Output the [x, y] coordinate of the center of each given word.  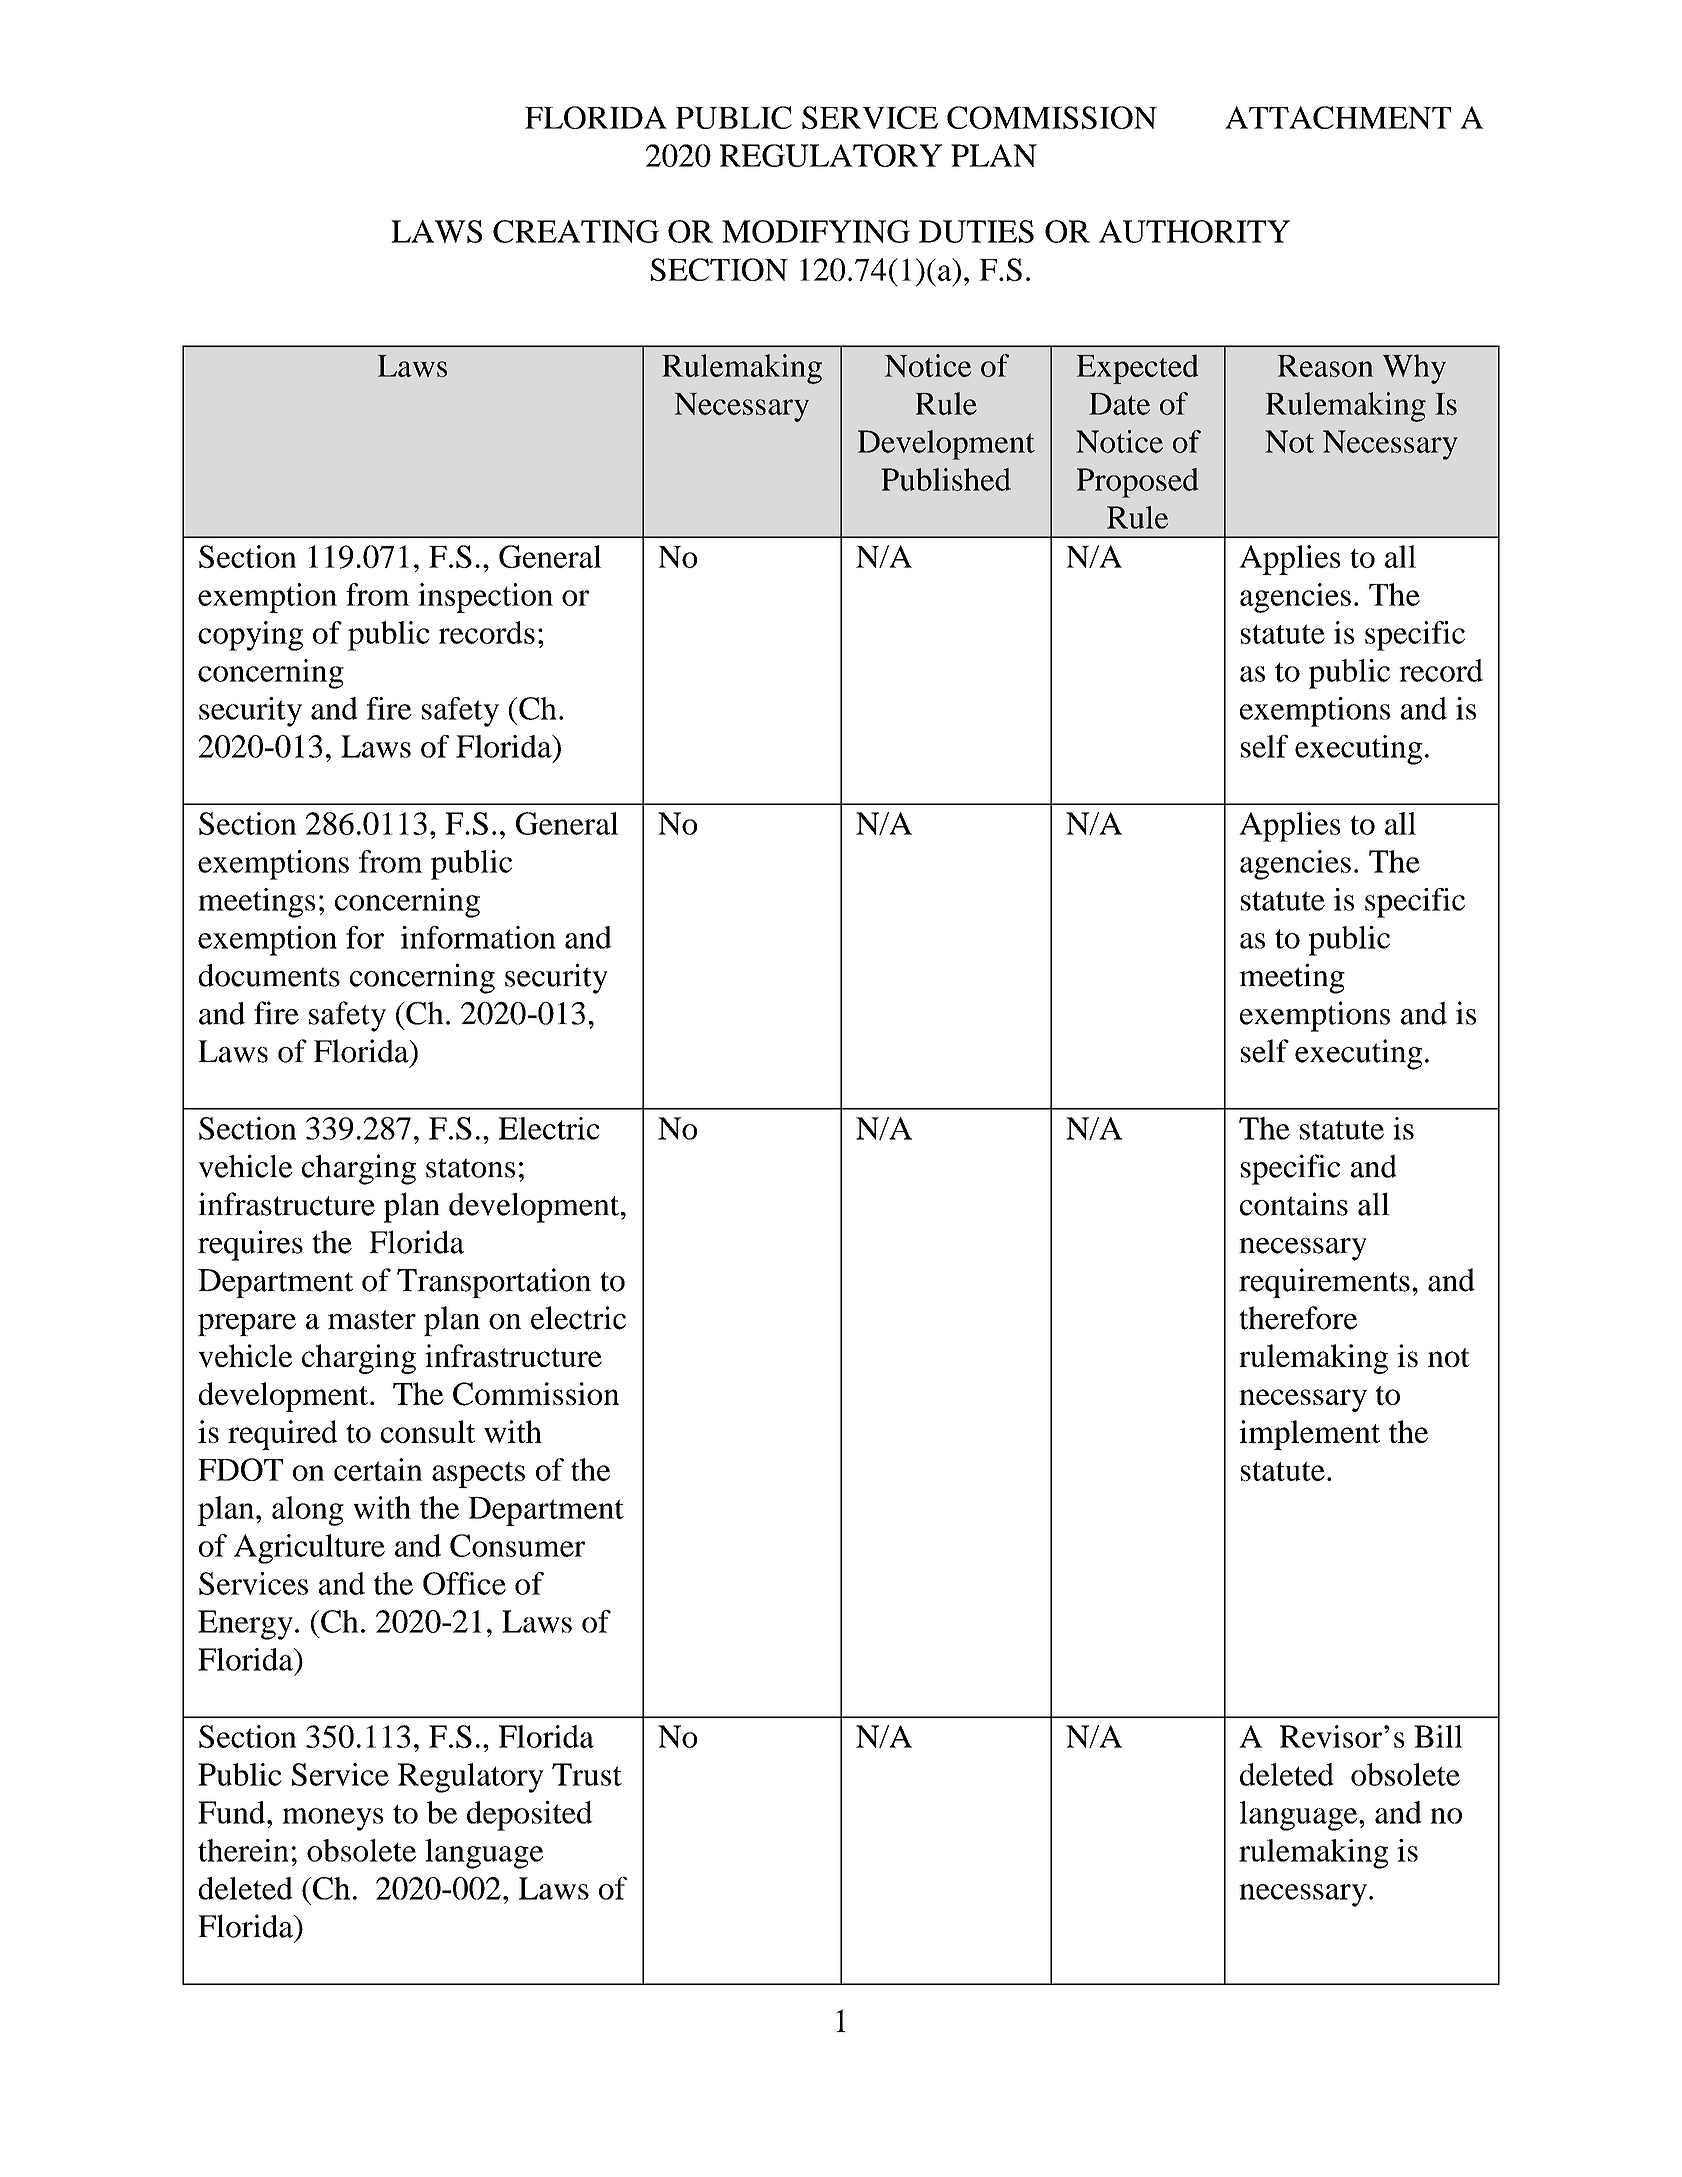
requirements [1324, 1283]
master [372, 1320]
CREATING [576, 231]
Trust [587, 1774]
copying [250, 636]
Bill [1438, 1736]
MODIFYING [816, 231]
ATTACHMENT [1338, 117]
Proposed [1138, 483]
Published [946, 479]
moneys [332, 1819]
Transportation [494, 1283]
